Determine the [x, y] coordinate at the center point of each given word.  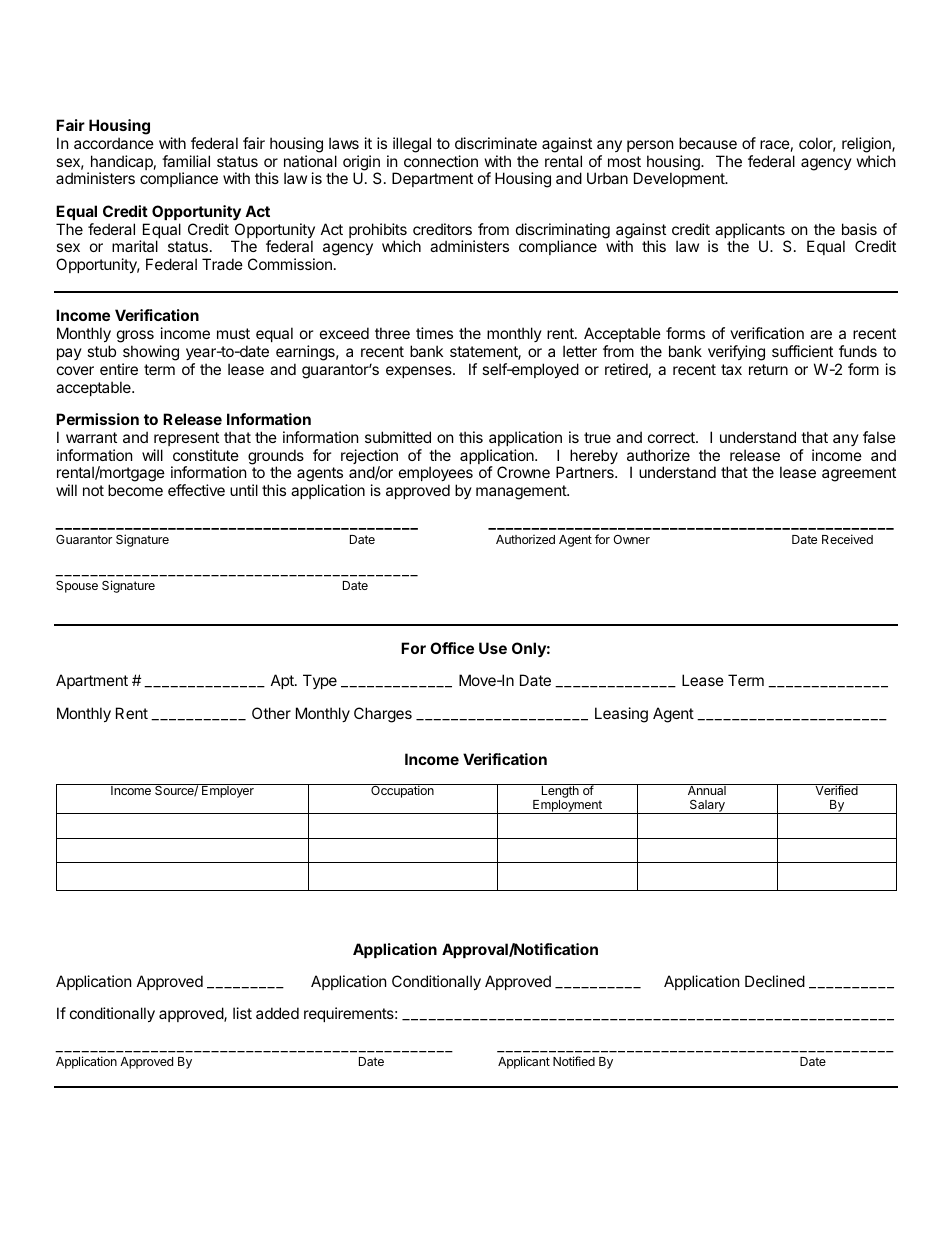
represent [186, 439]
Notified [574, 1061]
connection [441, 161]
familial [186, 161]
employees [436, 475]
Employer [228, 791]
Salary [707, 807]
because [708, 143]
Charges [383, 715]
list [242, 1013]
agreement [859, 474]
